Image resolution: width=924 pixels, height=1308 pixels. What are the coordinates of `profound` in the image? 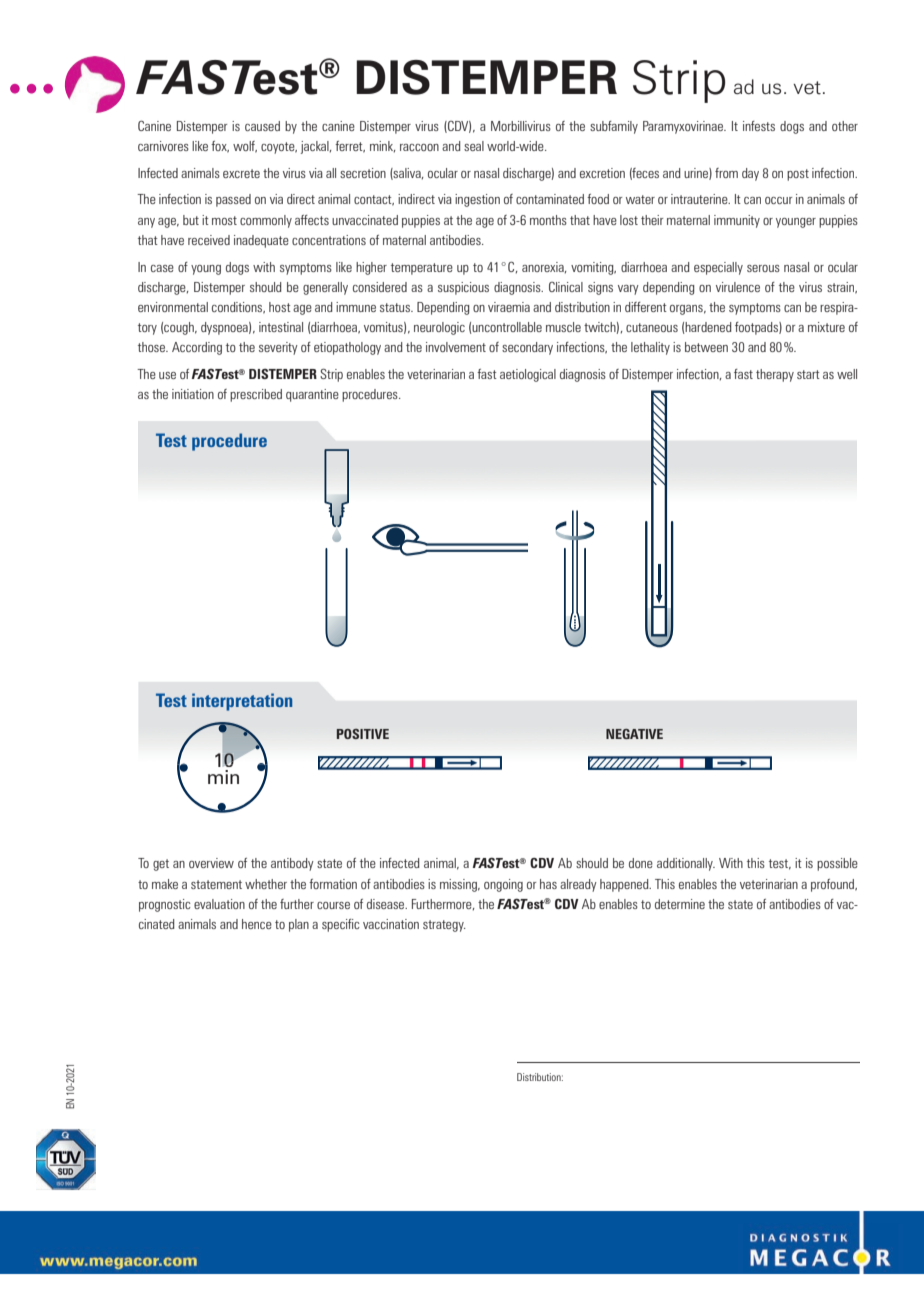 It's located at (834, 885).
